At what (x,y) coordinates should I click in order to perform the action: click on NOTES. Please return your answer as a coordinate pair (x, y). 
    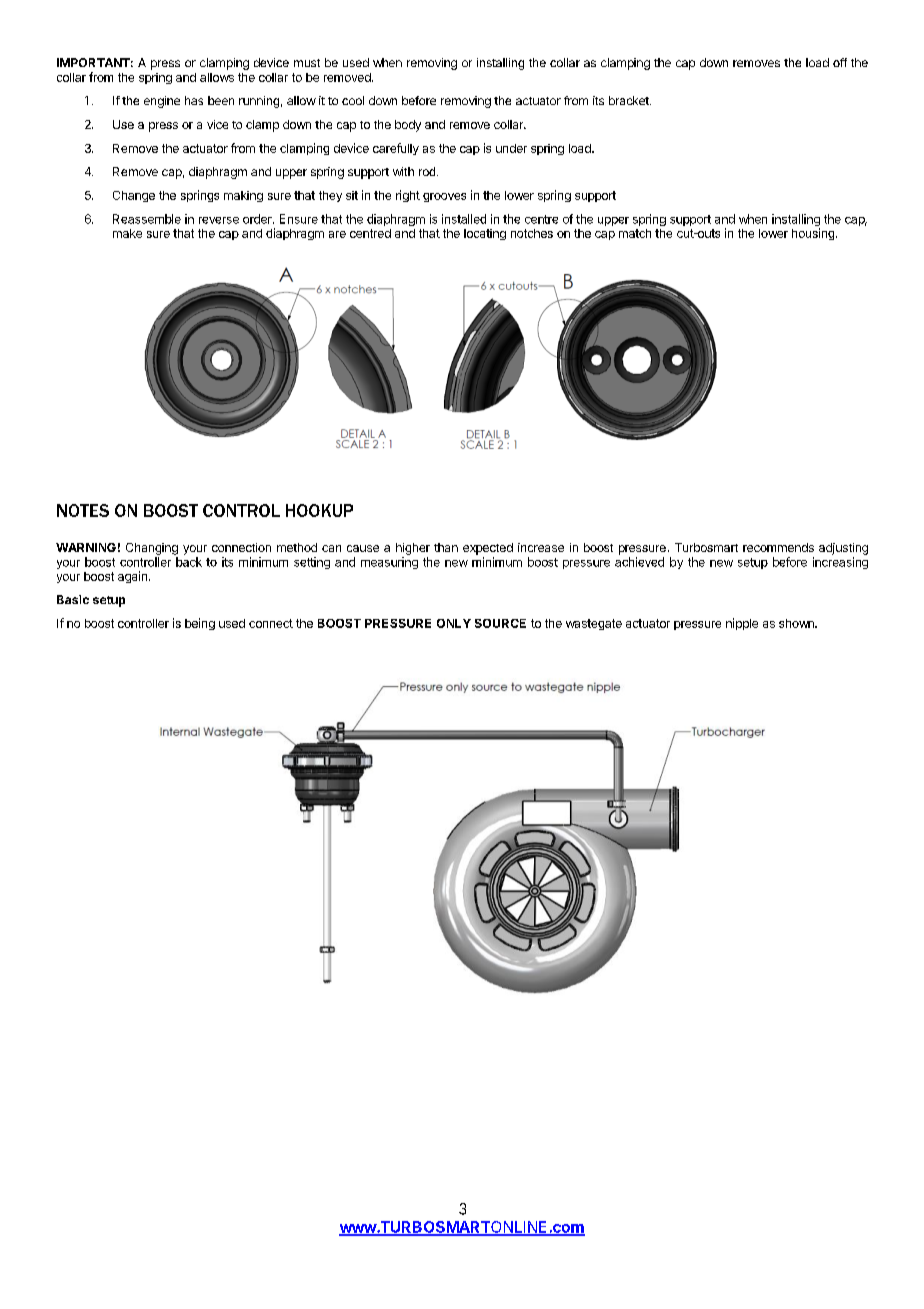
    Looking at the image, I should click on (83, 510).
